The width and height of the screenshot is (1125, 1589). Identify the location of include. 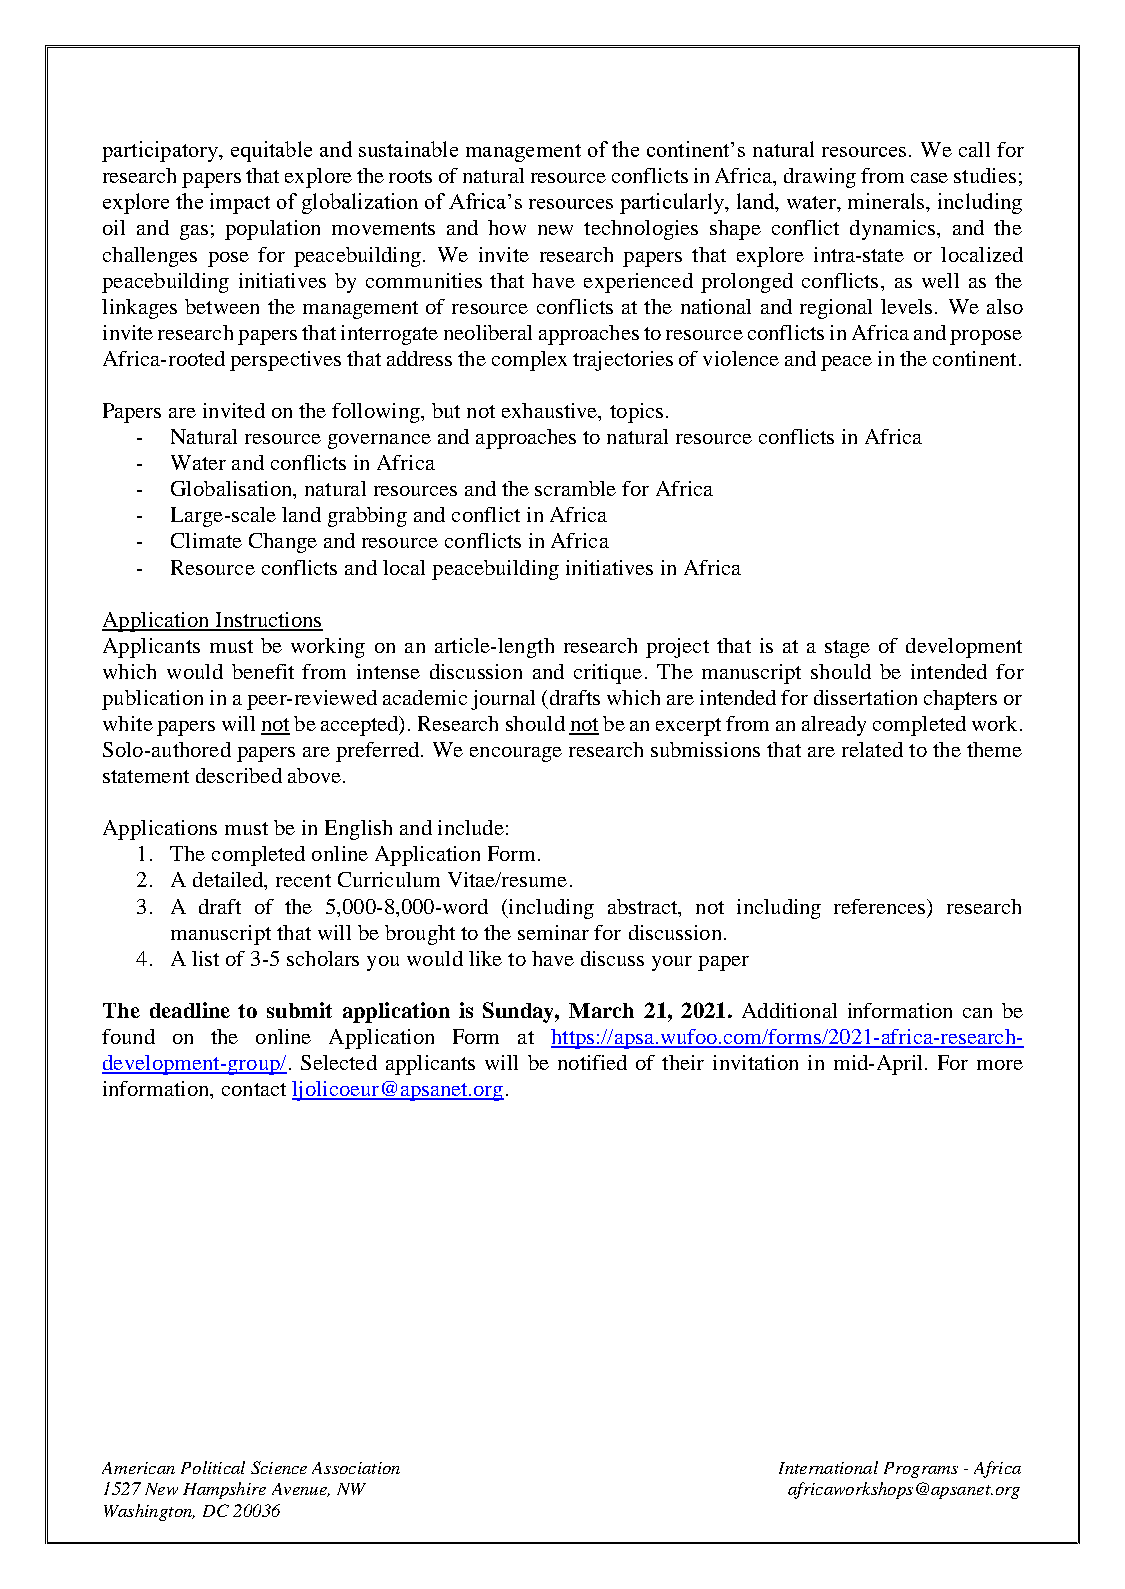
(471, 827).
